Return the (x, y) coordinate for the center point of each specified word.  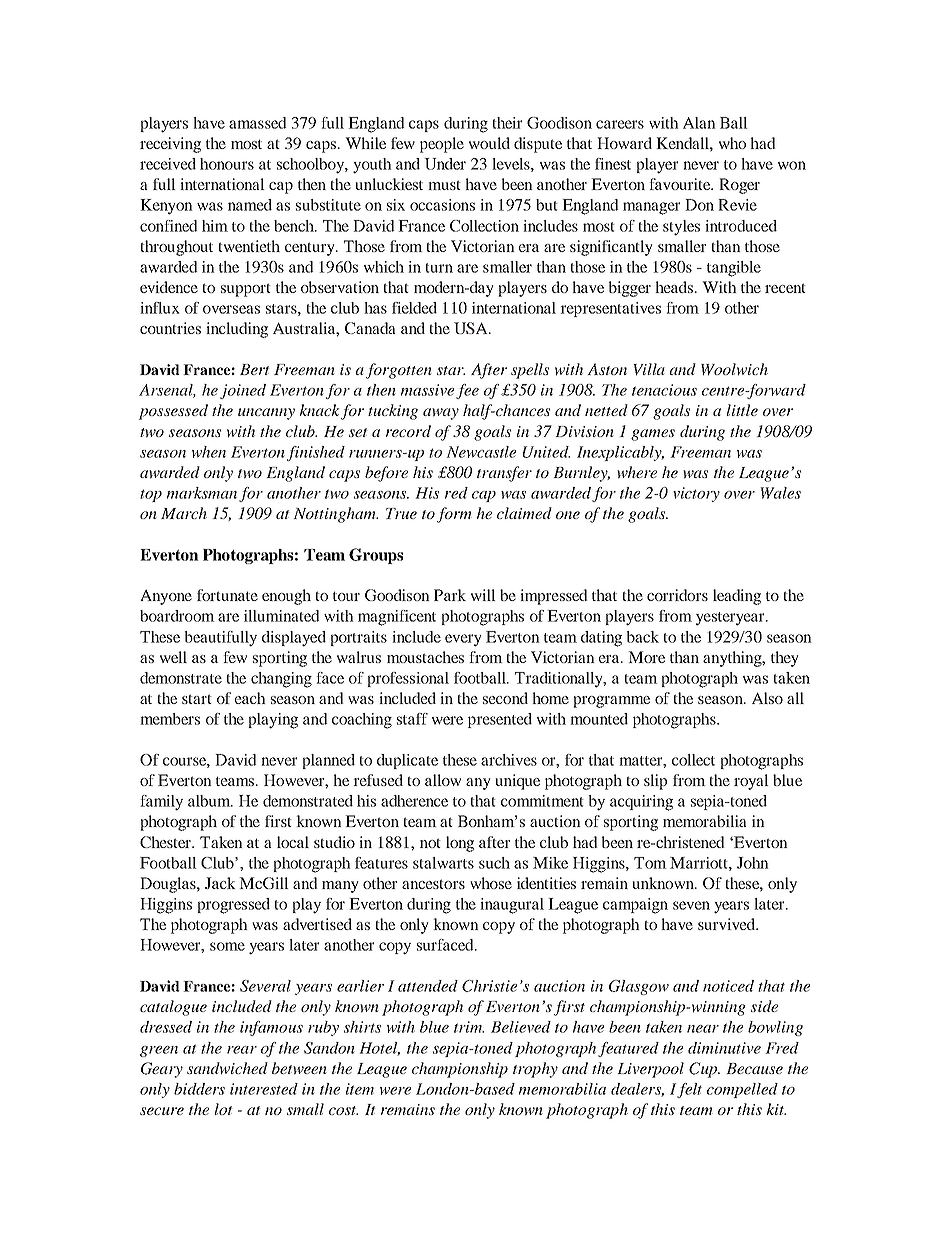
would (489, 143)
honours (227, 164)
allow (443, 780)
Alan (699, 123)
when (209, 452)
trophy (535, 1070)
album (210, 801)
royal (751, 782)
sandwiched (227, 1068)
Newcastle (481, 452)
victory (696, 494)
